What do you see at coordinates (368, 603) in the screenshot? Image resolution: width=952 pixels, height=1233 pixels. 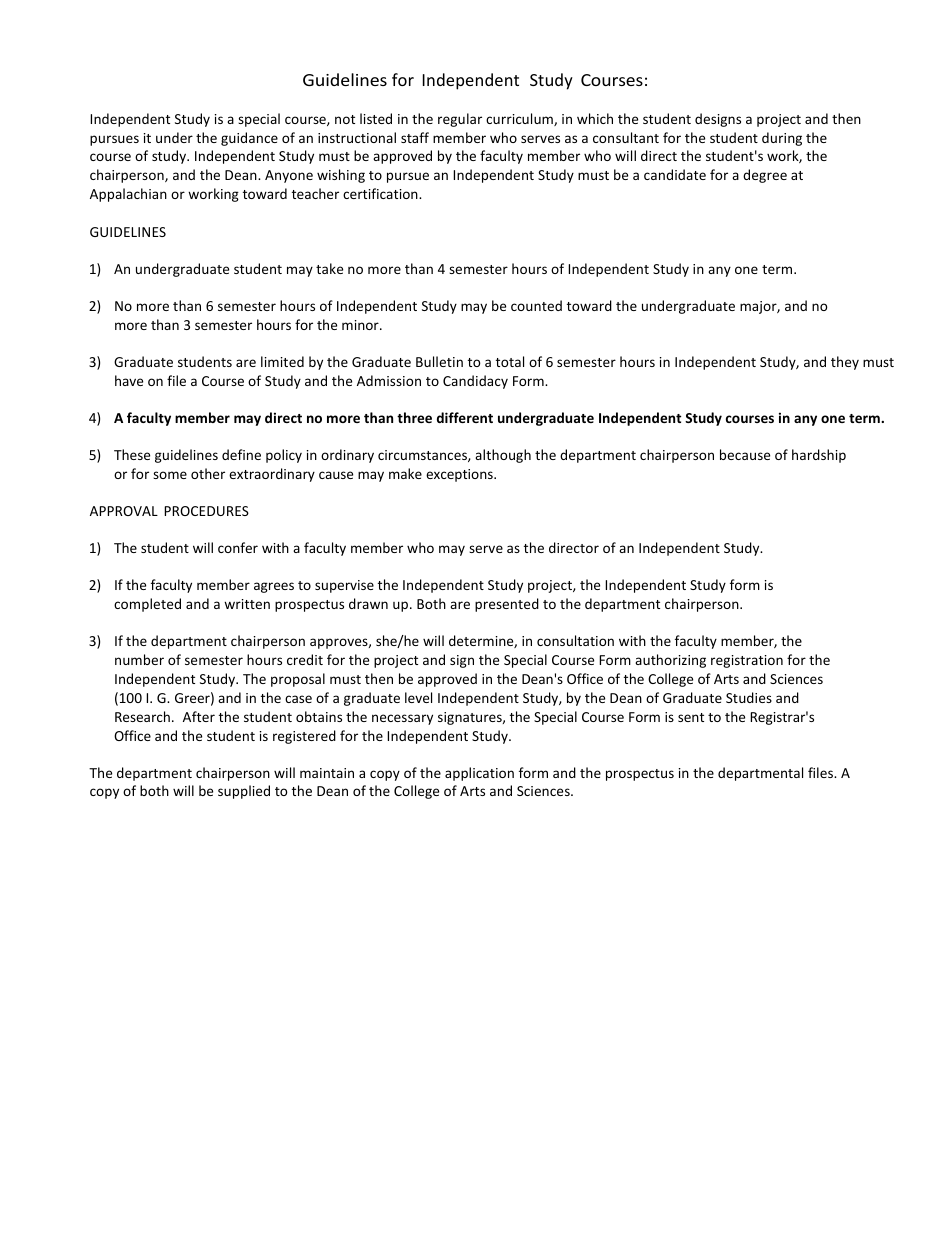 I see `drawn` at bounding box center [368, 603].
